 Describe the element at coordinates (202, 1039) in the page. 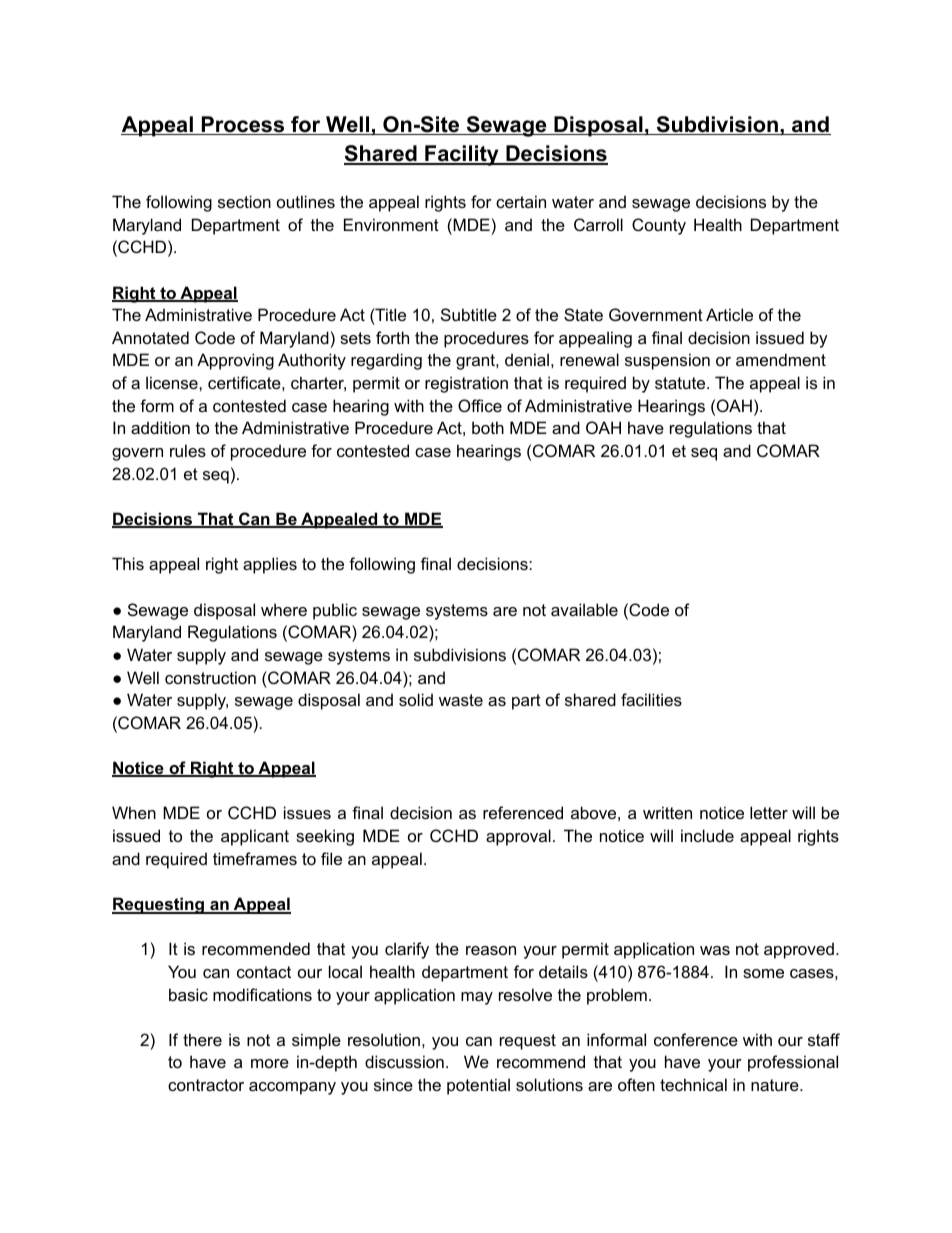

I see `there` at that location.
